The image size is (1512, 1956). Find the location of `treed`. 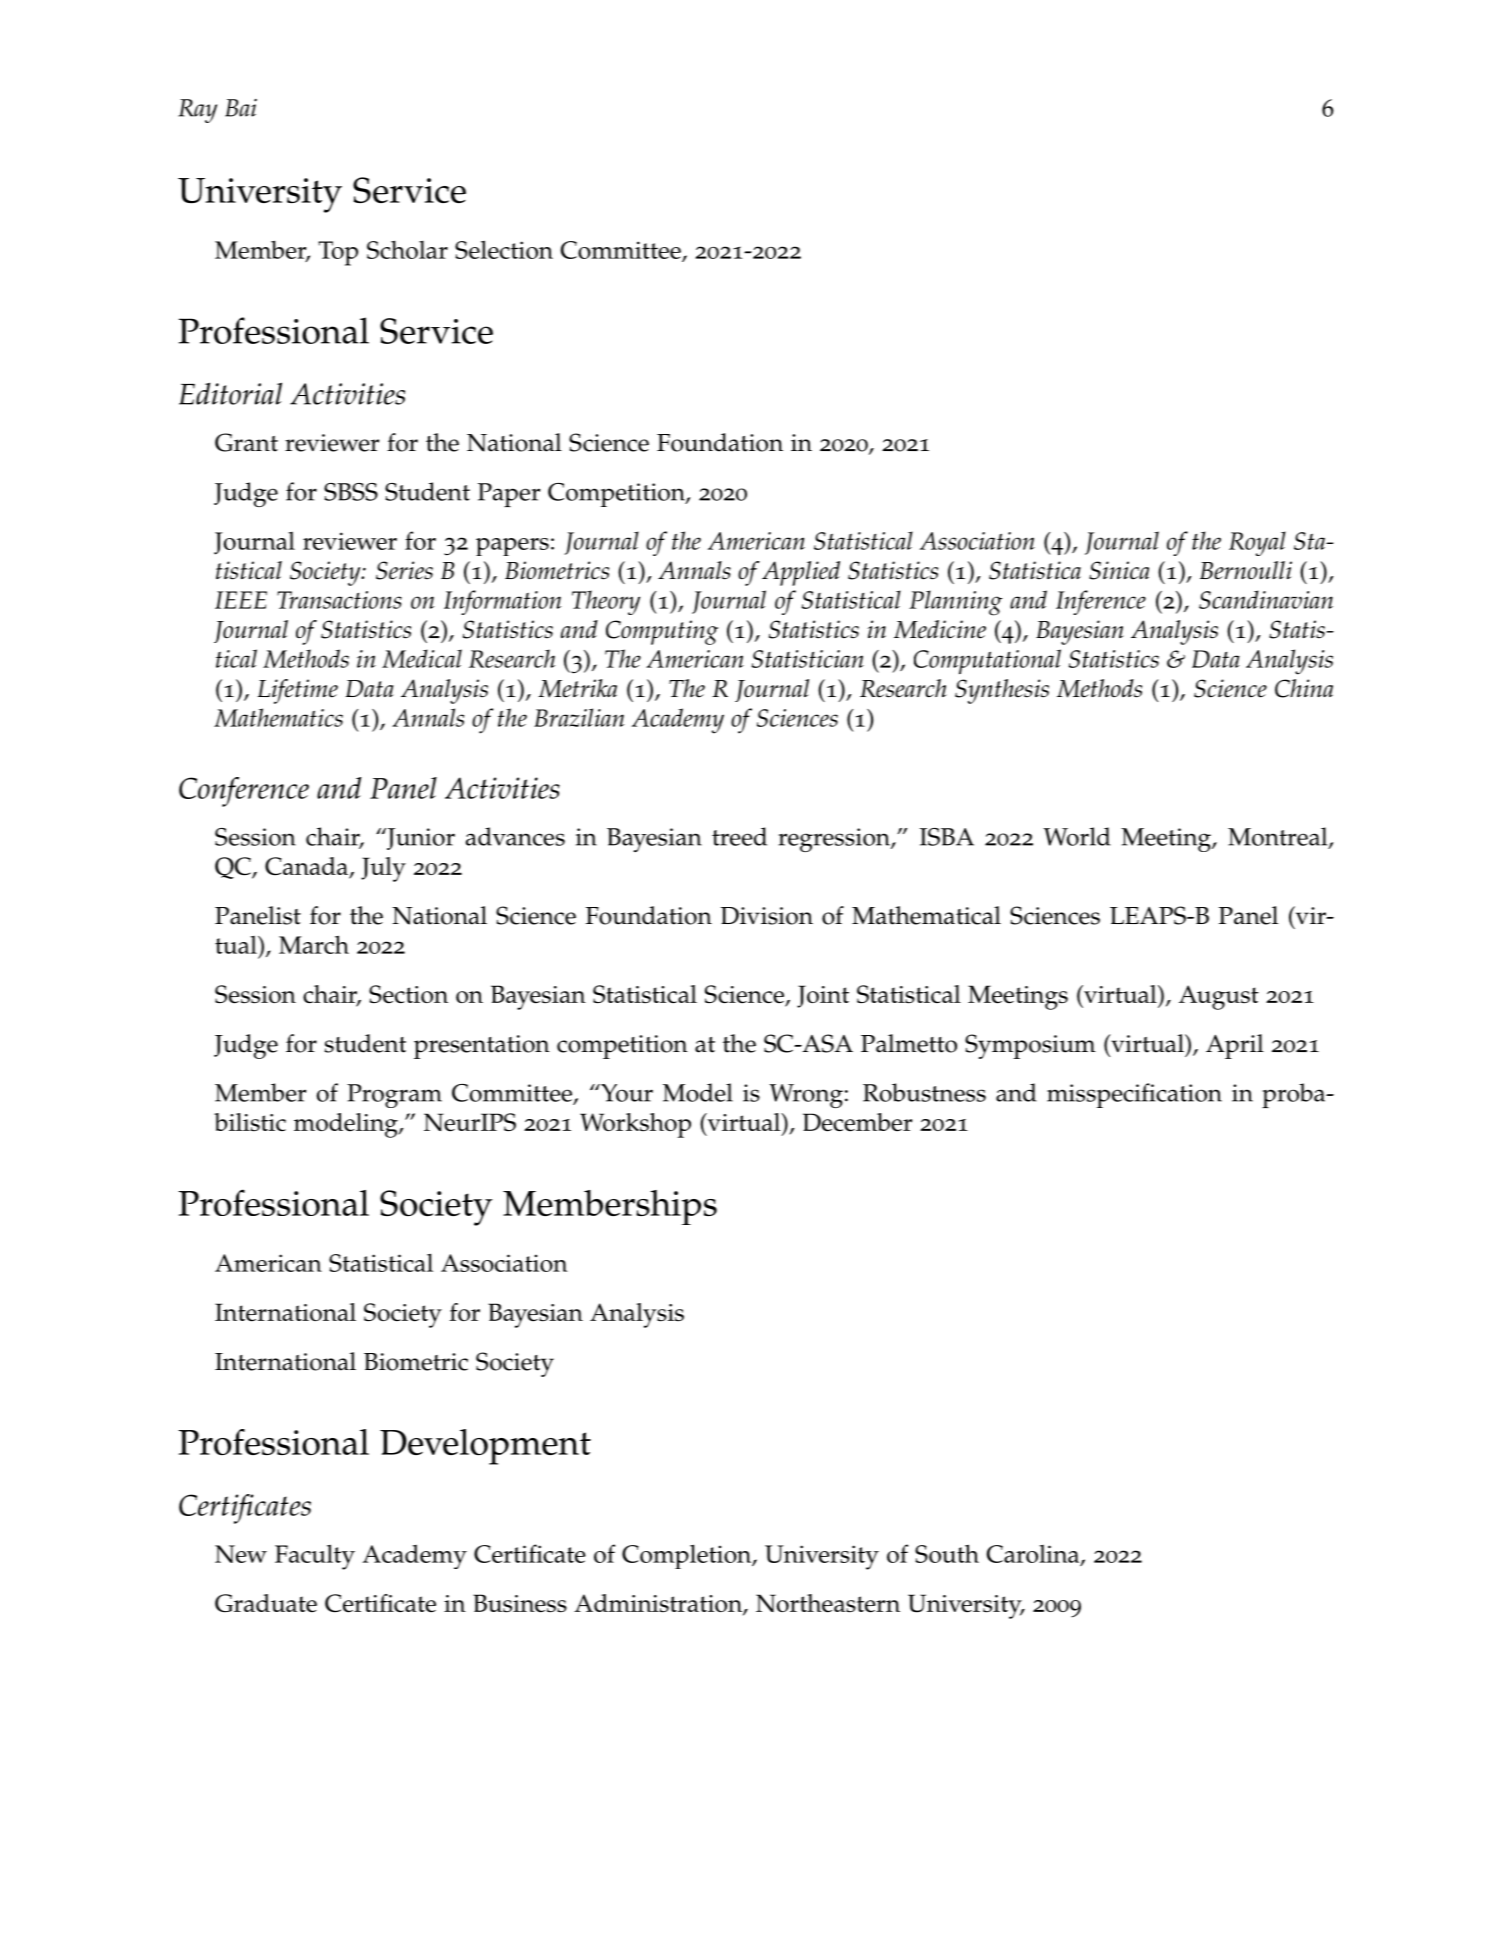

treed is located at coordinates (739, 836).
